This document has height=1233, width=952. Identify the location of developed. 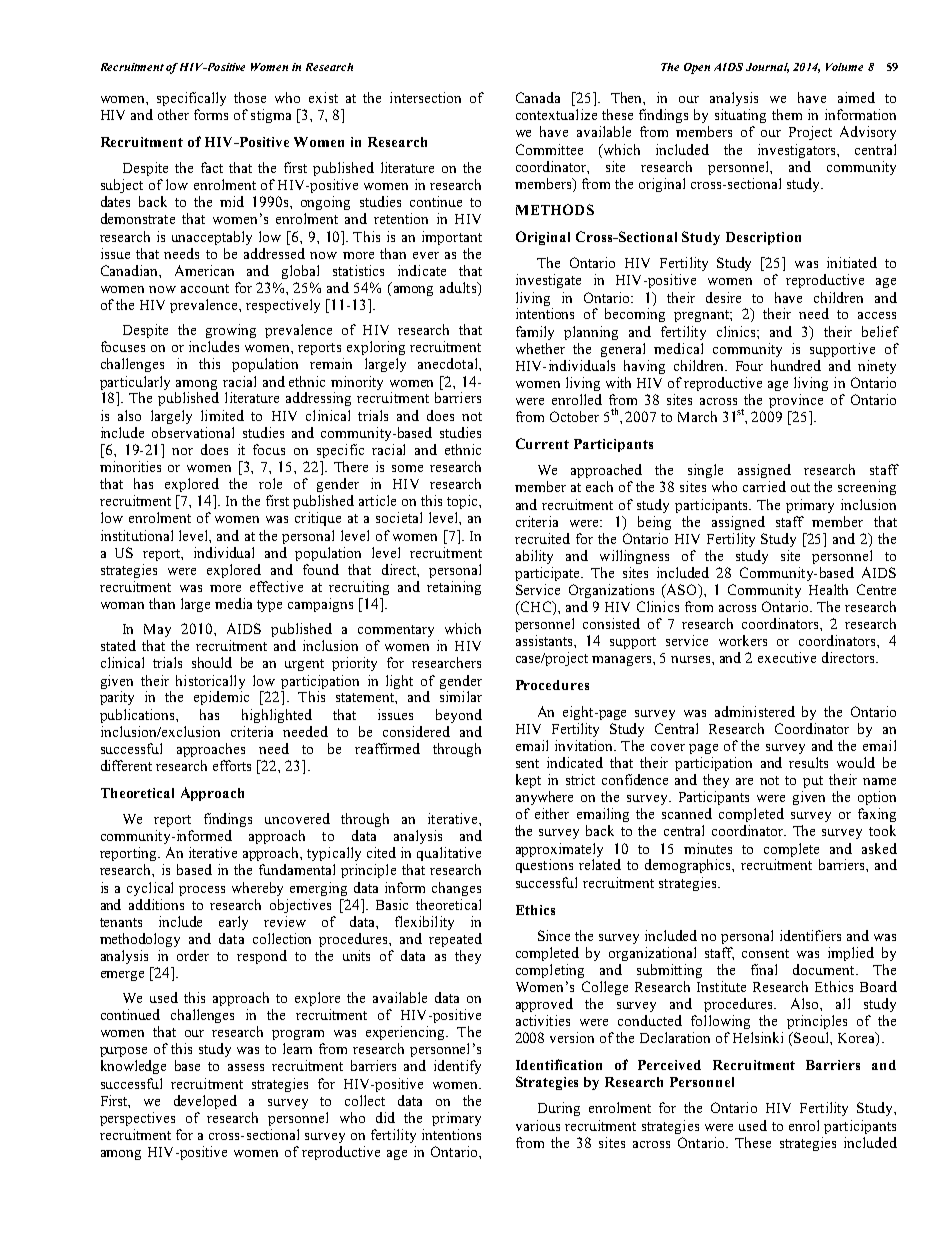
(205, 1102).
